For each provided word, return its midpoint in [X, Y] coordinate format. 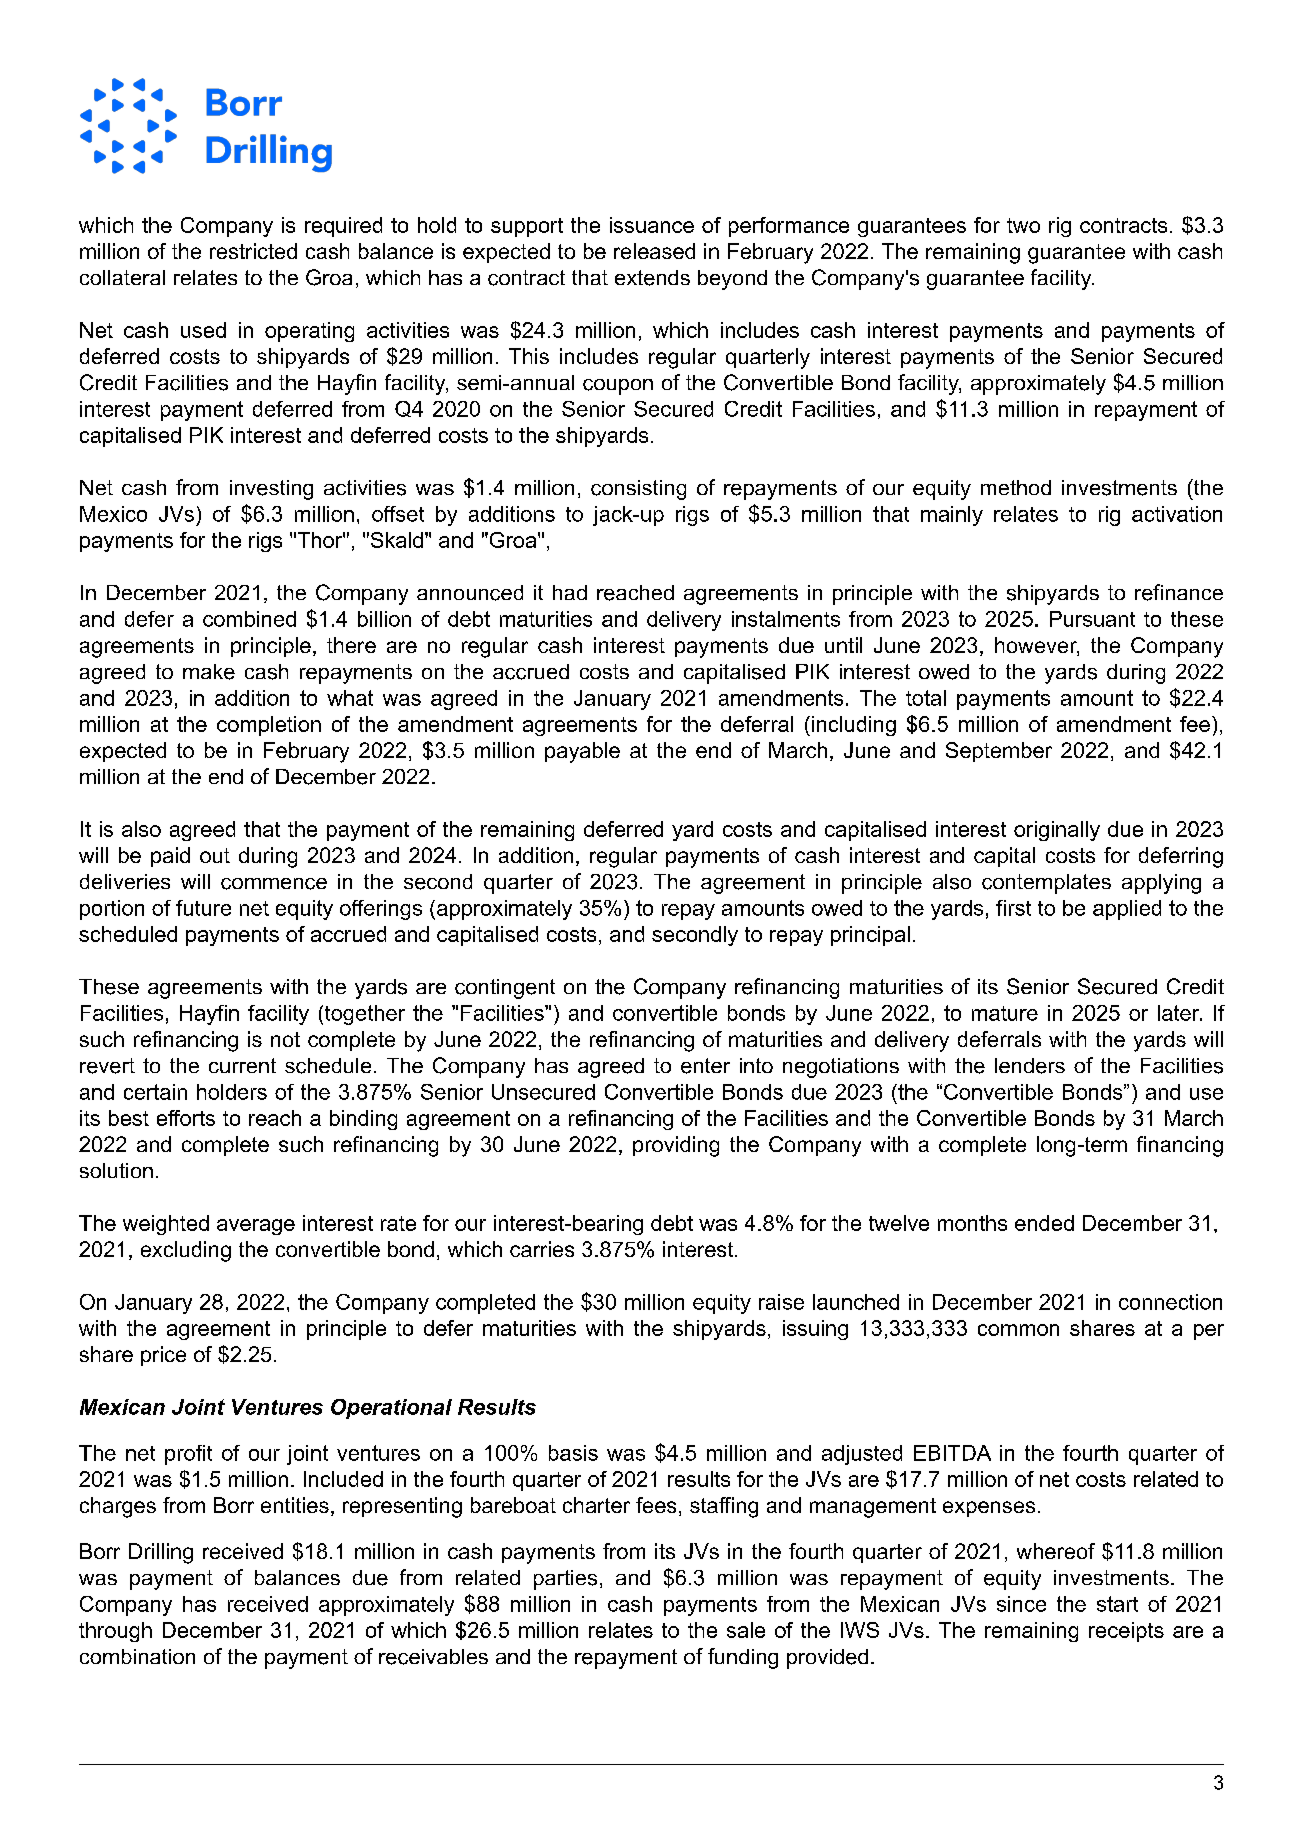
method [1016, 487]
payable [582, 752]
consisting [638, 490]
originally [1057, 831]
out [215, 855]
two [1023, 225]
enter [705, 1066]
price [163, 1356]
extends [652, 278]
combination [137, 1656]
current [242, 1065]
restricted [253, 251]
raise [781, 1302]
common [1018, 1330]
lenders [1030, 1066]
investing [271, 490]
